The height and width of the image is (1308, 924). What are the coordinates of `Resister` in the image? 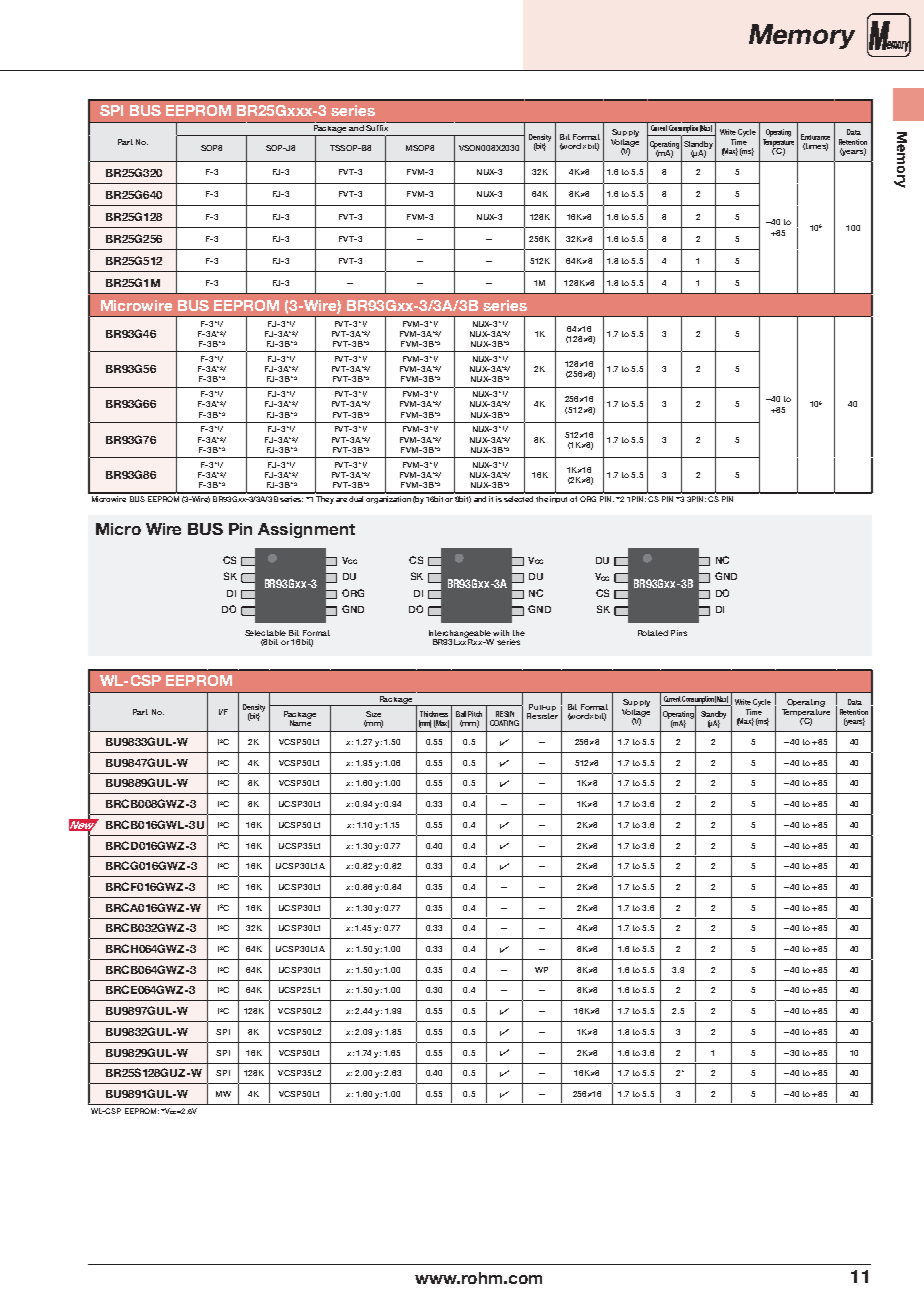 It's located at (542, 716).
